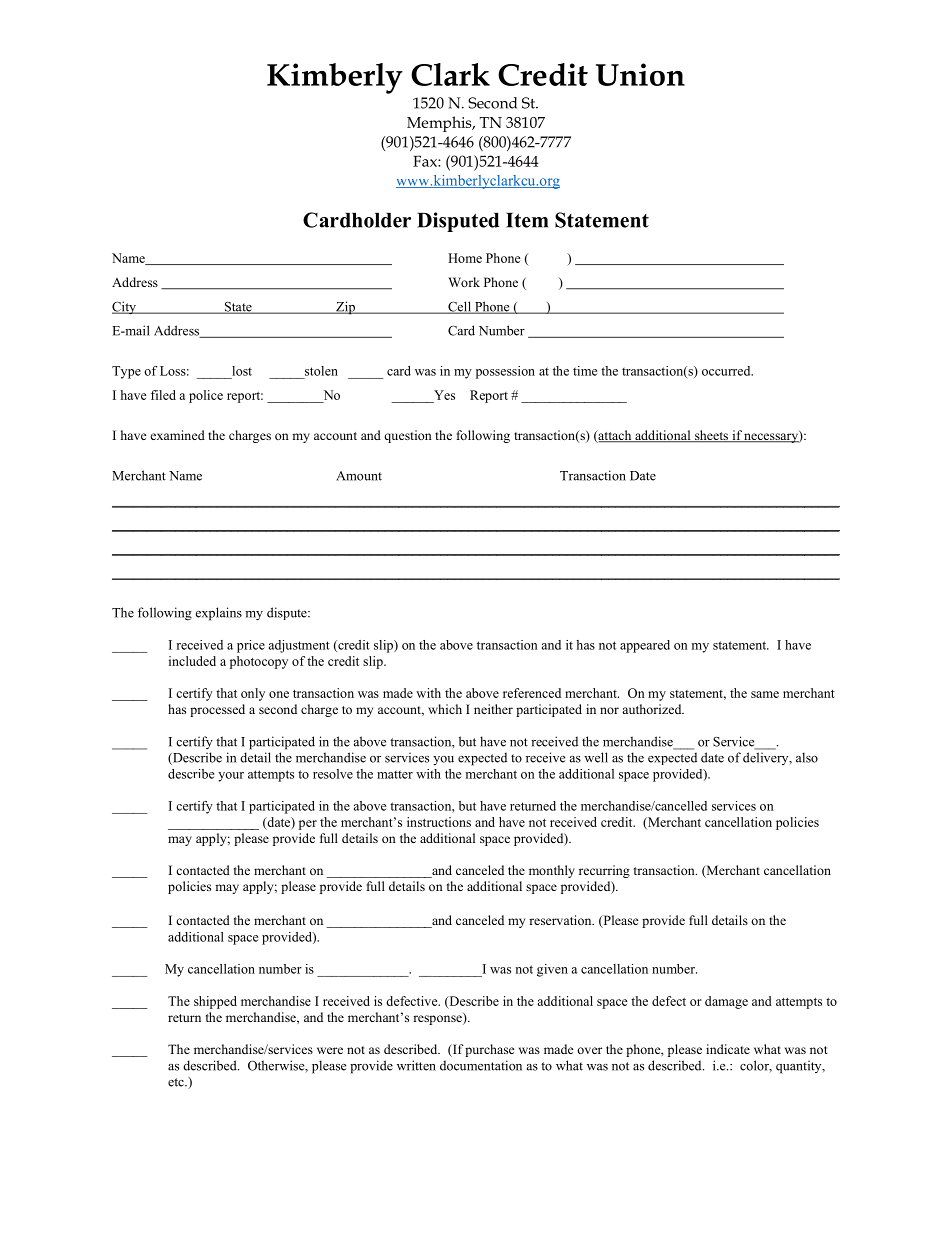 The height and width of the screenshot is (1233, 952). I want to click on Union, so click(640, 74).
